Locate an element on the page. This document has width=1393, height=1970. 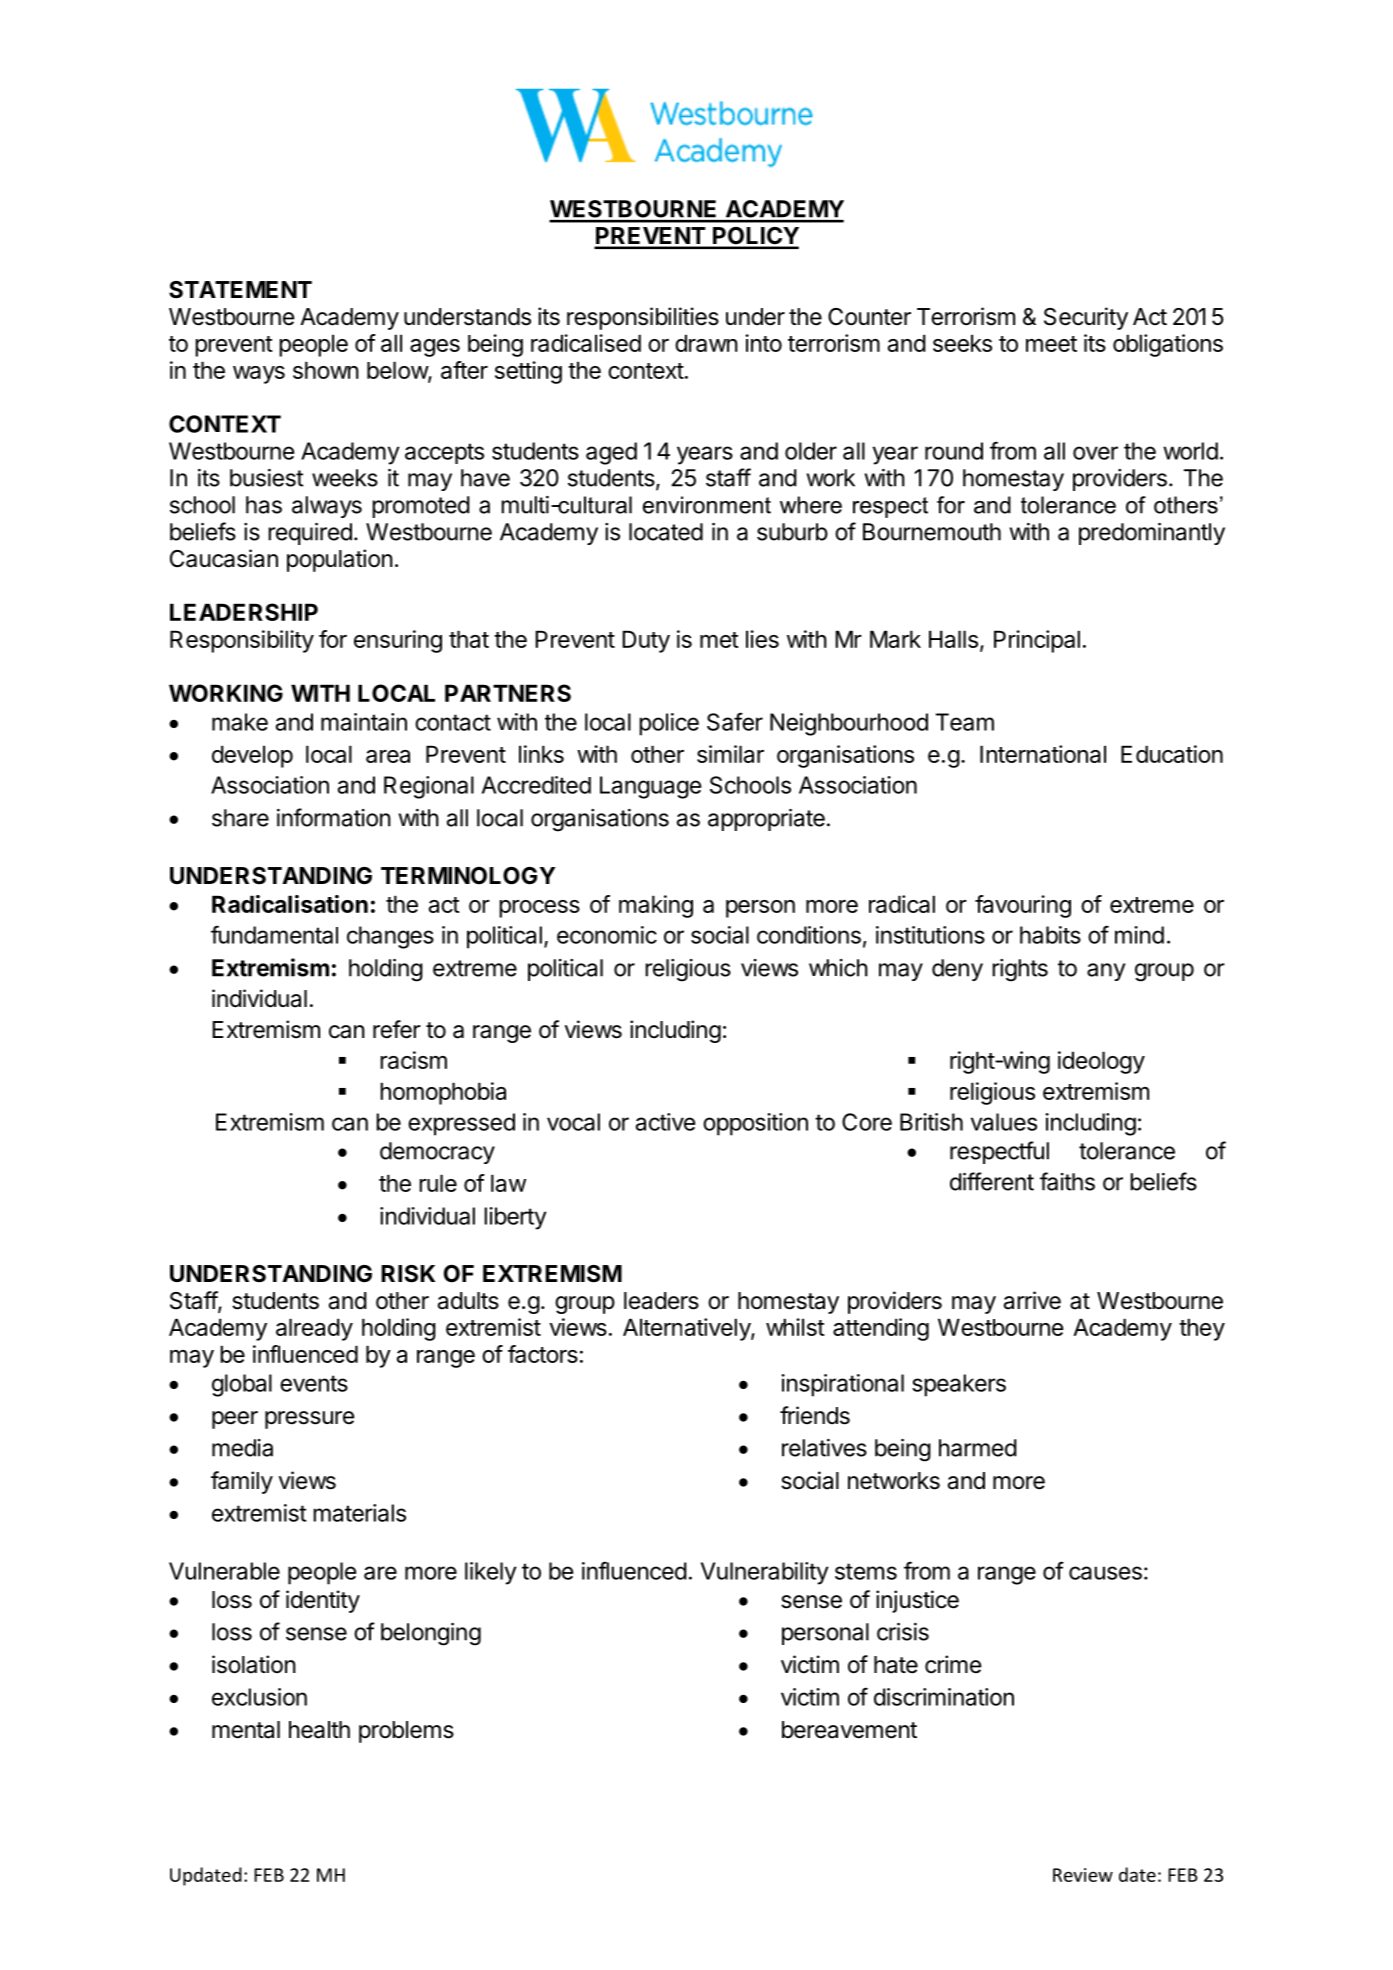
whilst is located at coordinates (795, 1327).
